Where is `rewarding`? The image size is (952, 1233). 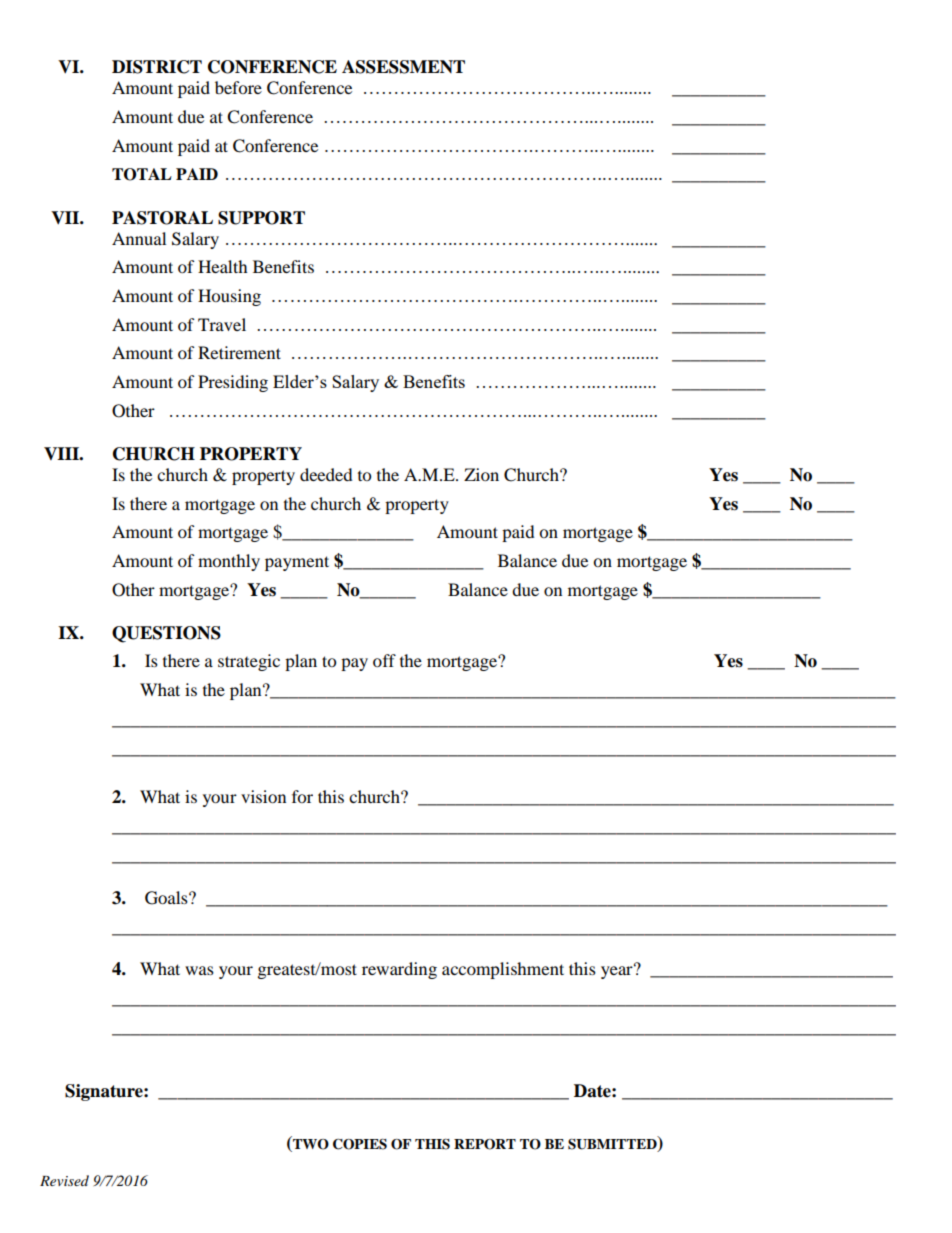 rewarding is located at coordinates (399, 970).
